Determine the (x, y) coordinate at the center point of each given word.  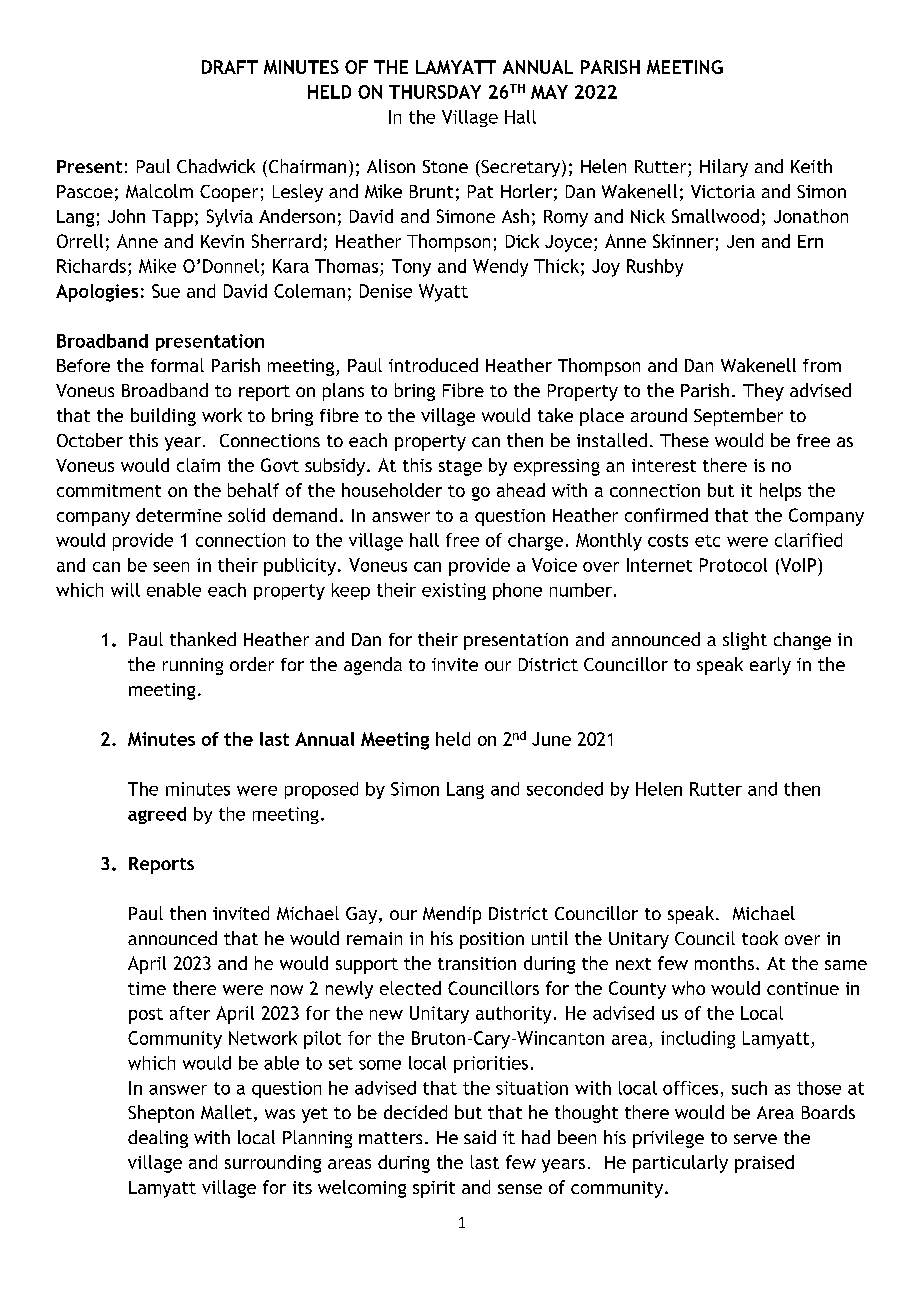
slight (745, 641)
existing (454, 591)
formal (177, 365)
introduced (433, 365)
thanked (203, 639)
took (760, 938)
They (763, 392)
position (492, 940)
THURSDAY (435, 92)
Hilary (724, 168)
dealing (158, 1139)
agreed (157, 815)
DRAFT (230, 67)
